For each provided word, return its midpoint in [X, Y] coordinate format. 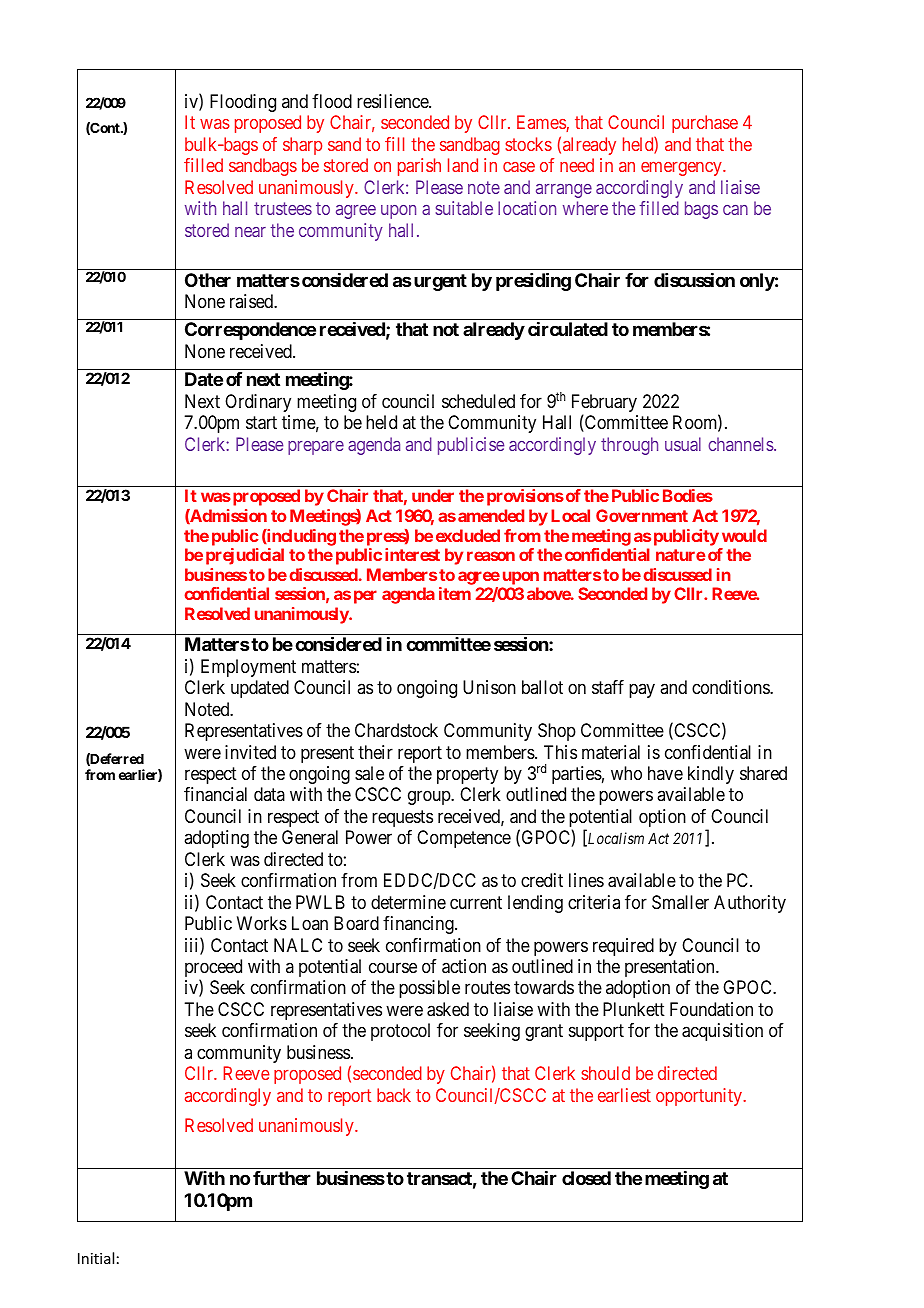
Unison [489, 687]
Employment [248, 668]
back [394, 1095]
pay [642, 691]
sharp [302, 146]
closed [586, 1178]
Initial [96, 1258]
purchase [705, 124]
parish [419, 167]
